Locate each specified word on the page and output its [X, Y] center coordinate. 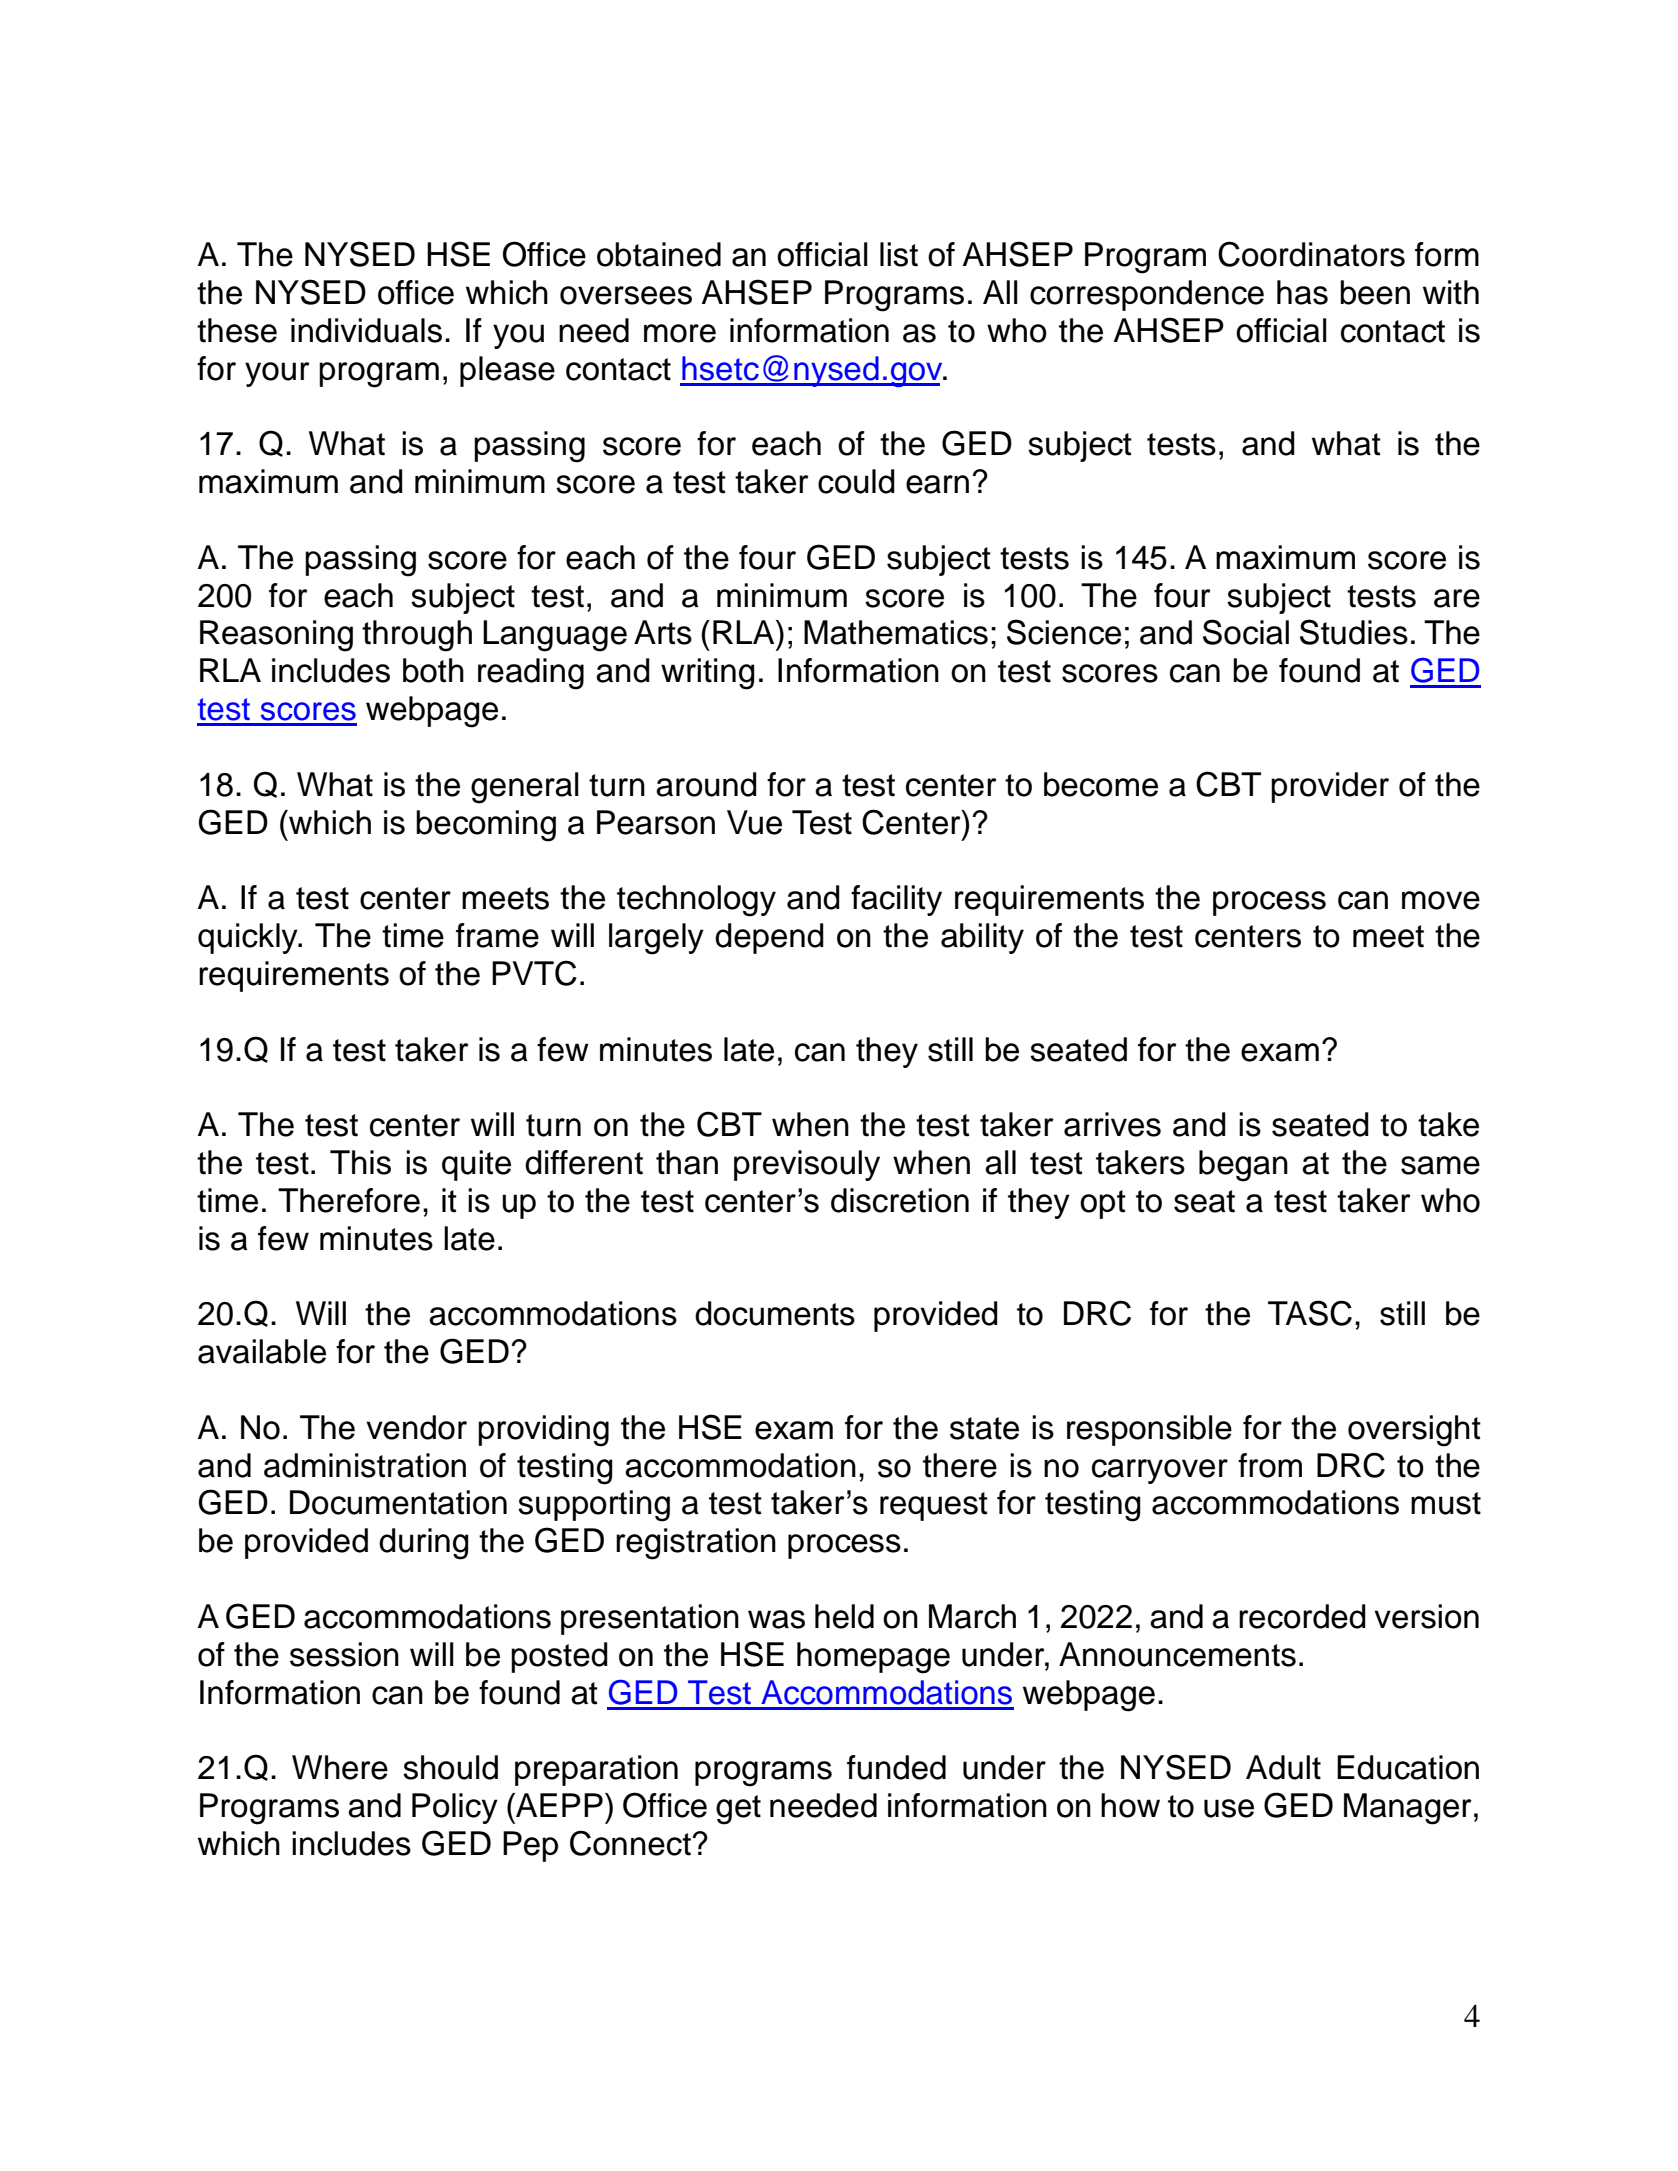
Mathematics [896, 632]
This [360, 1162]
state [984, 1428]
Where [340, 1767]
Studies [1354, 632]
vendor [416, 1427]
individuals [366, 330]
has [1302, 292]
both [433, 670]
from [1270, 1465]
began [1243, 1166]
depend [769, 938]
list [899, 254]
